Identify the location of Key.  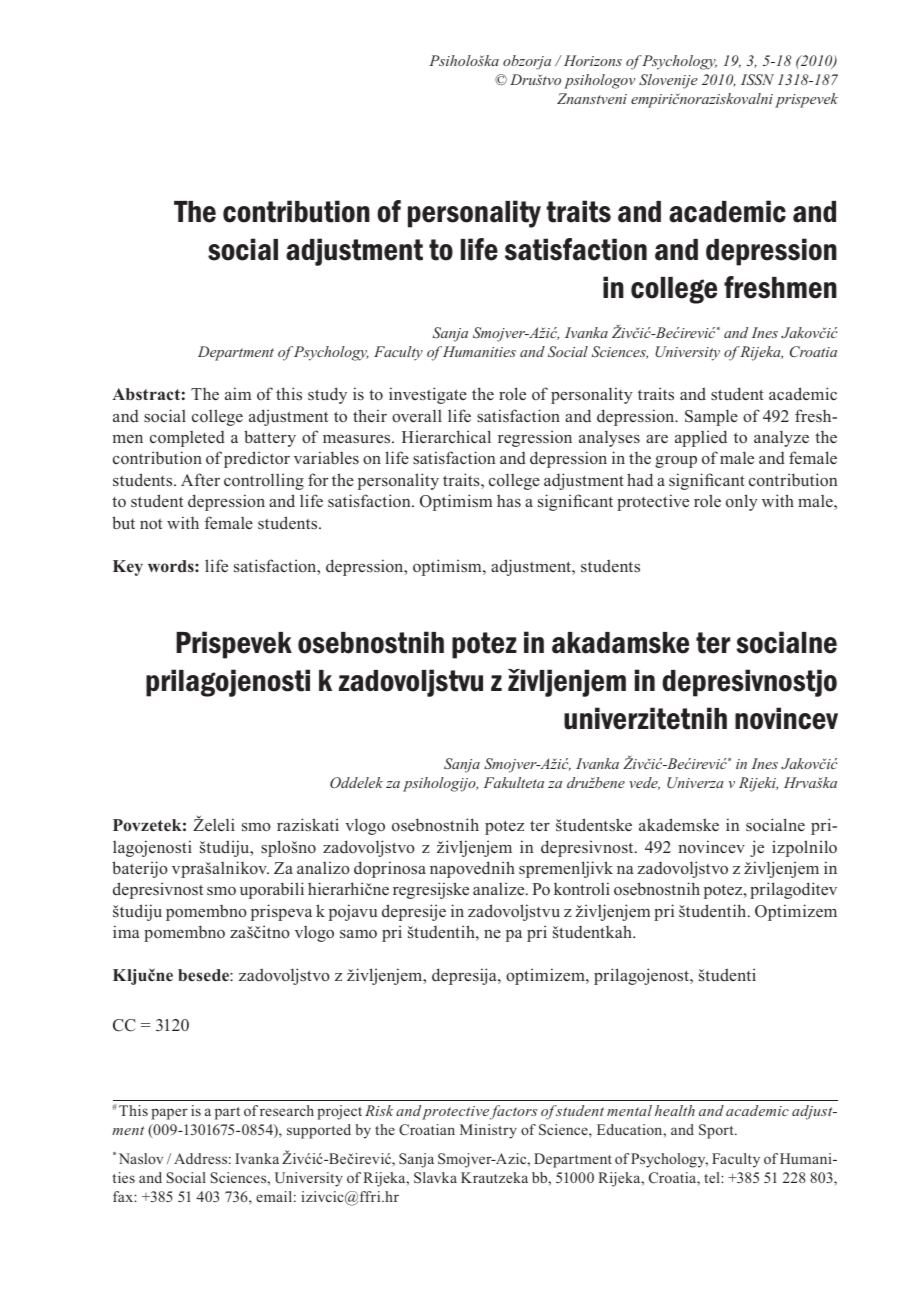
(128, 568).
